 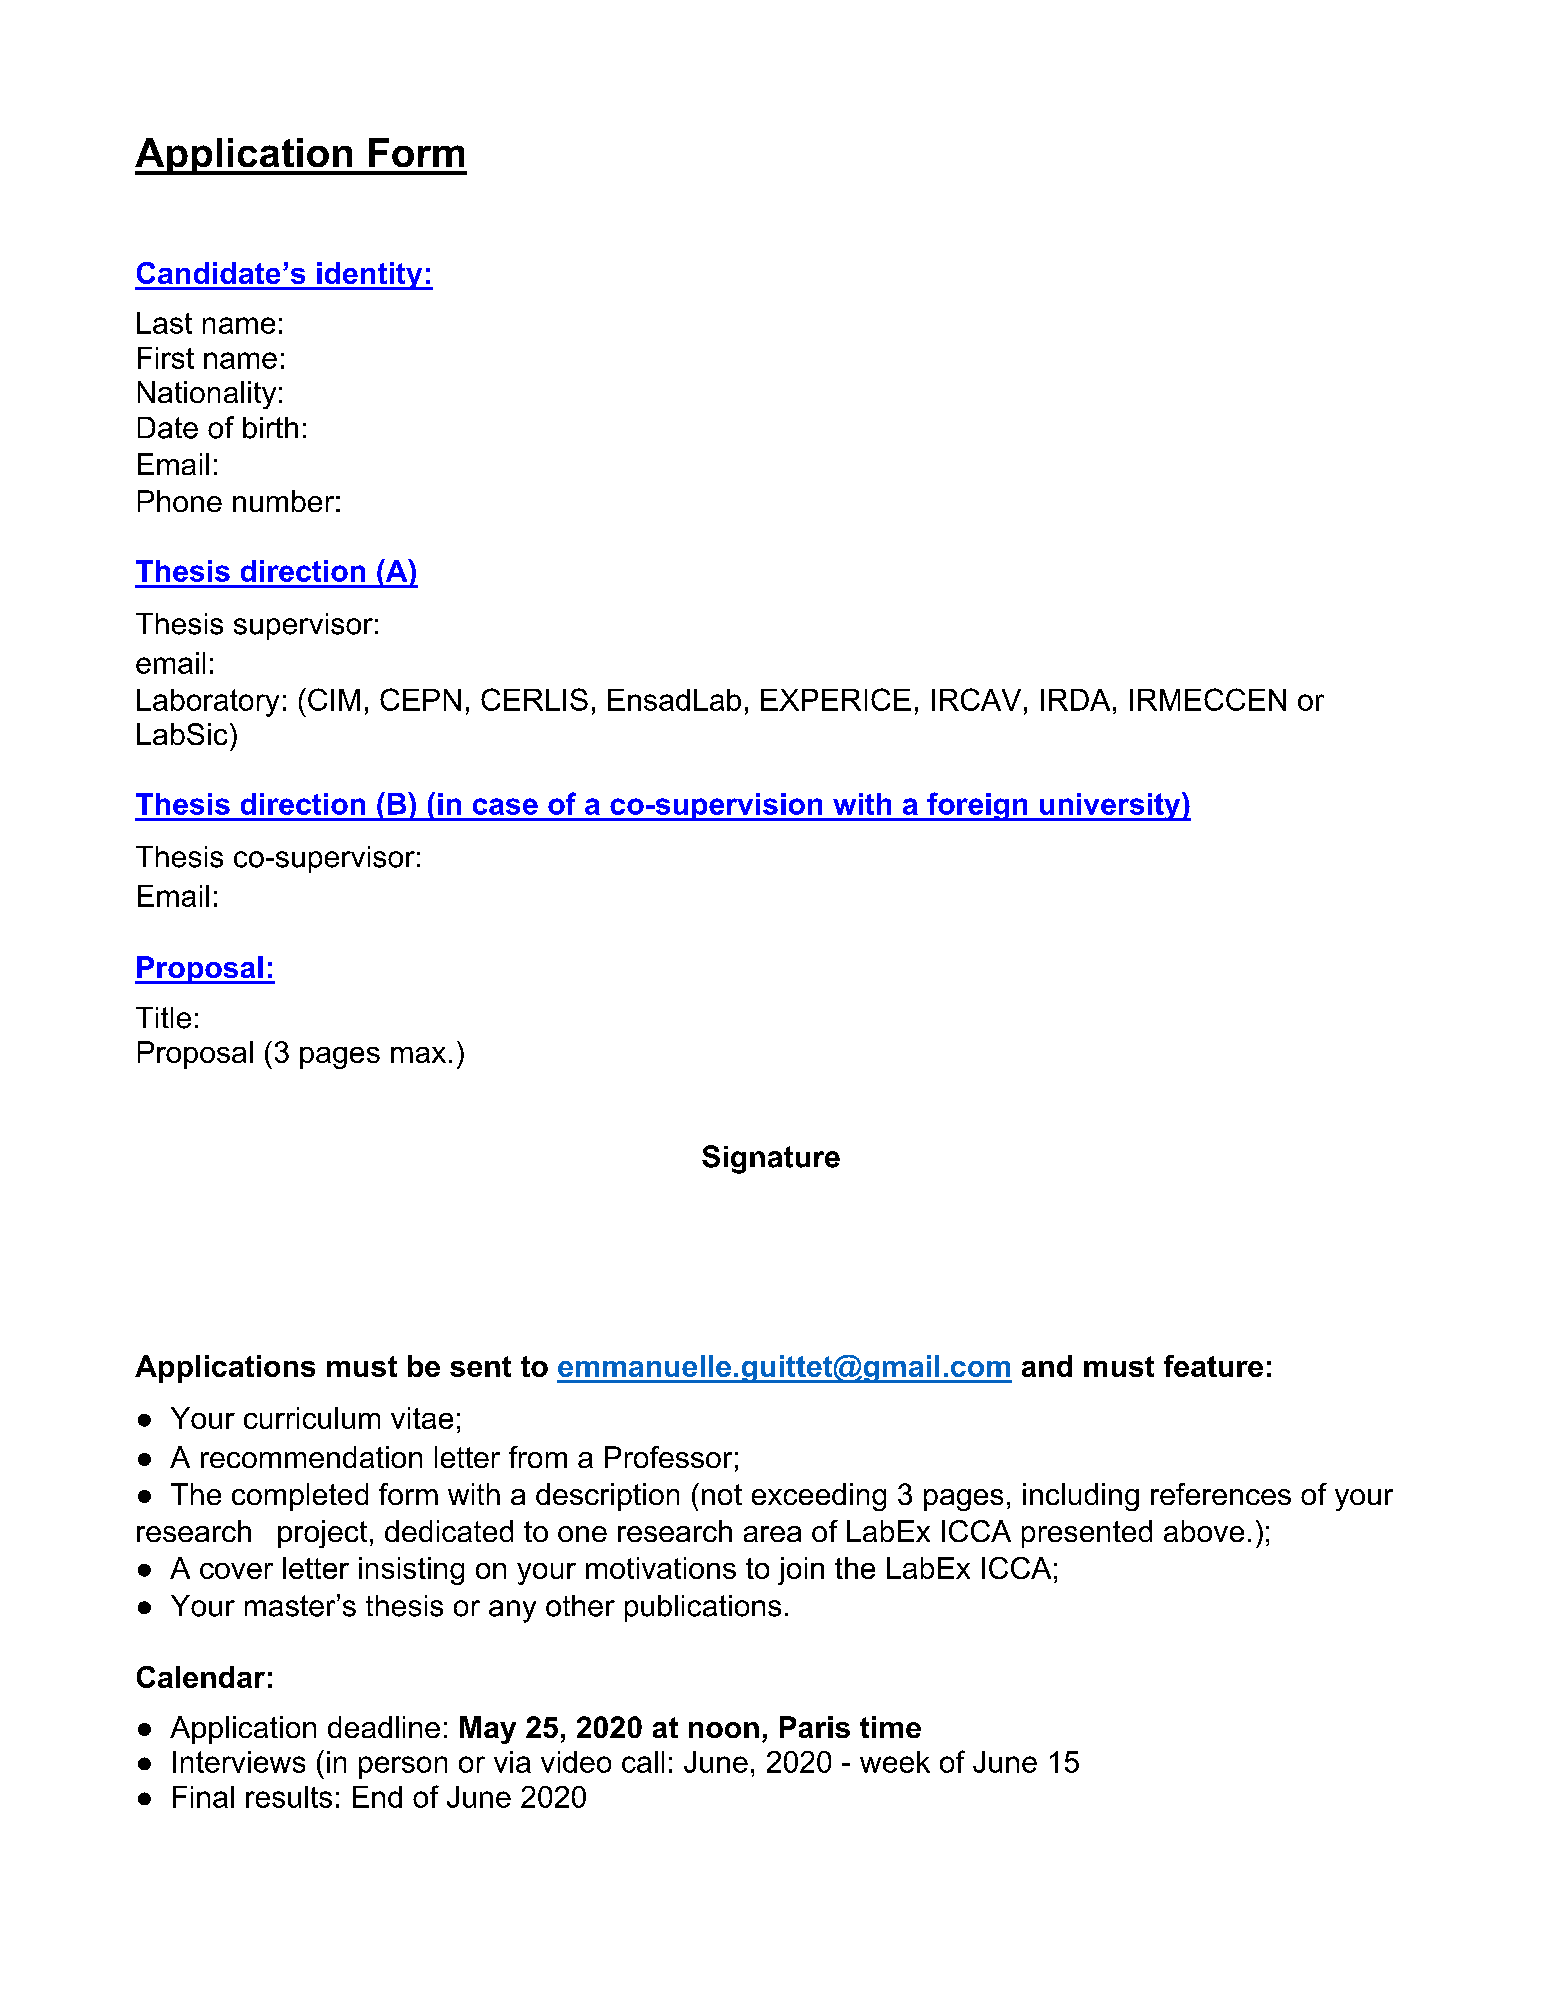 What do you see at coordinates (505, 806) in the document?
I see `case` at bounding box center [505, 806].
